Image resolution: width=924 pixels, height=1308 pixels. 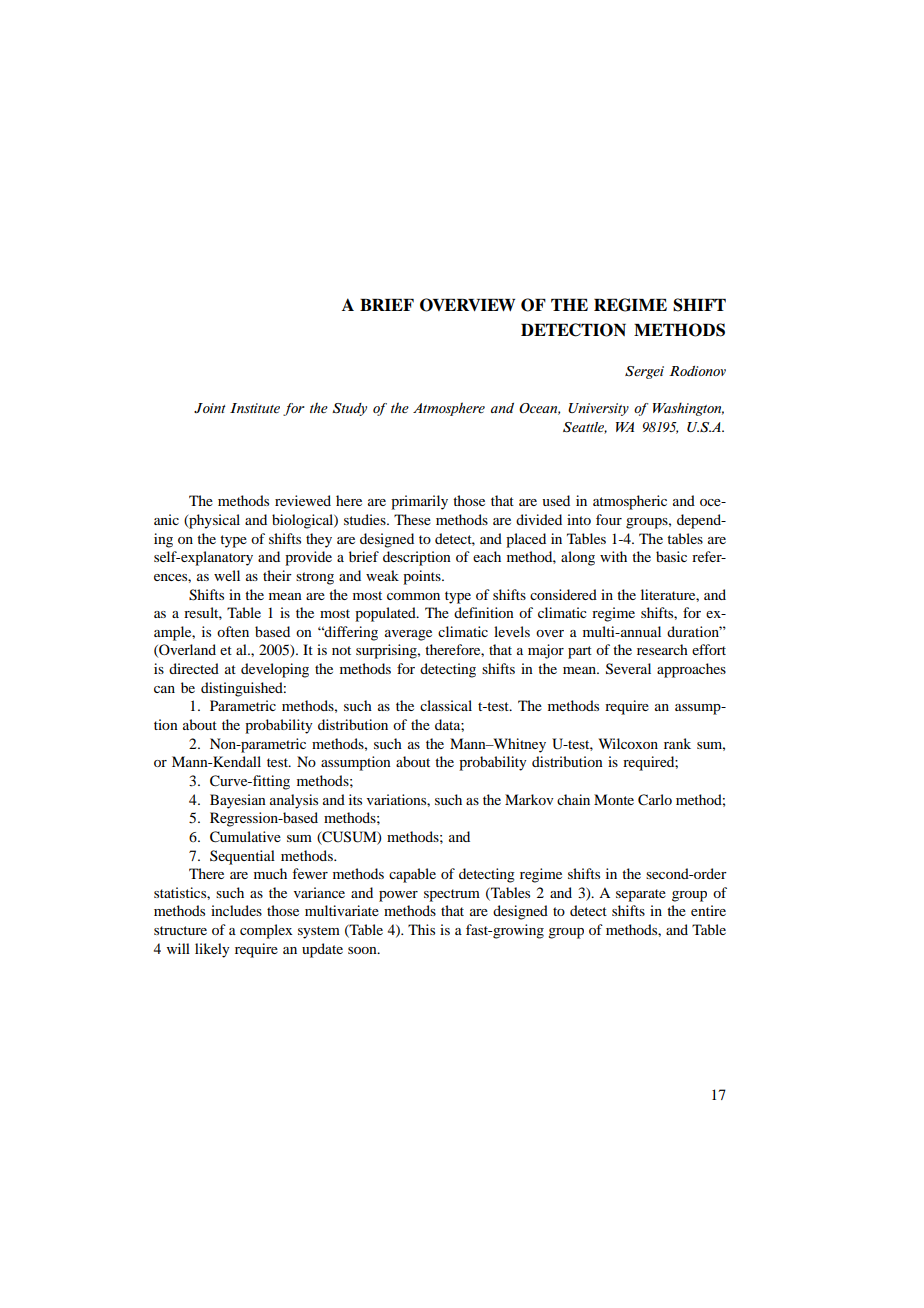 What do you see at coordinates (266, 931) in the screenshot?
I see `complex` at bounding box center [266, 931].
